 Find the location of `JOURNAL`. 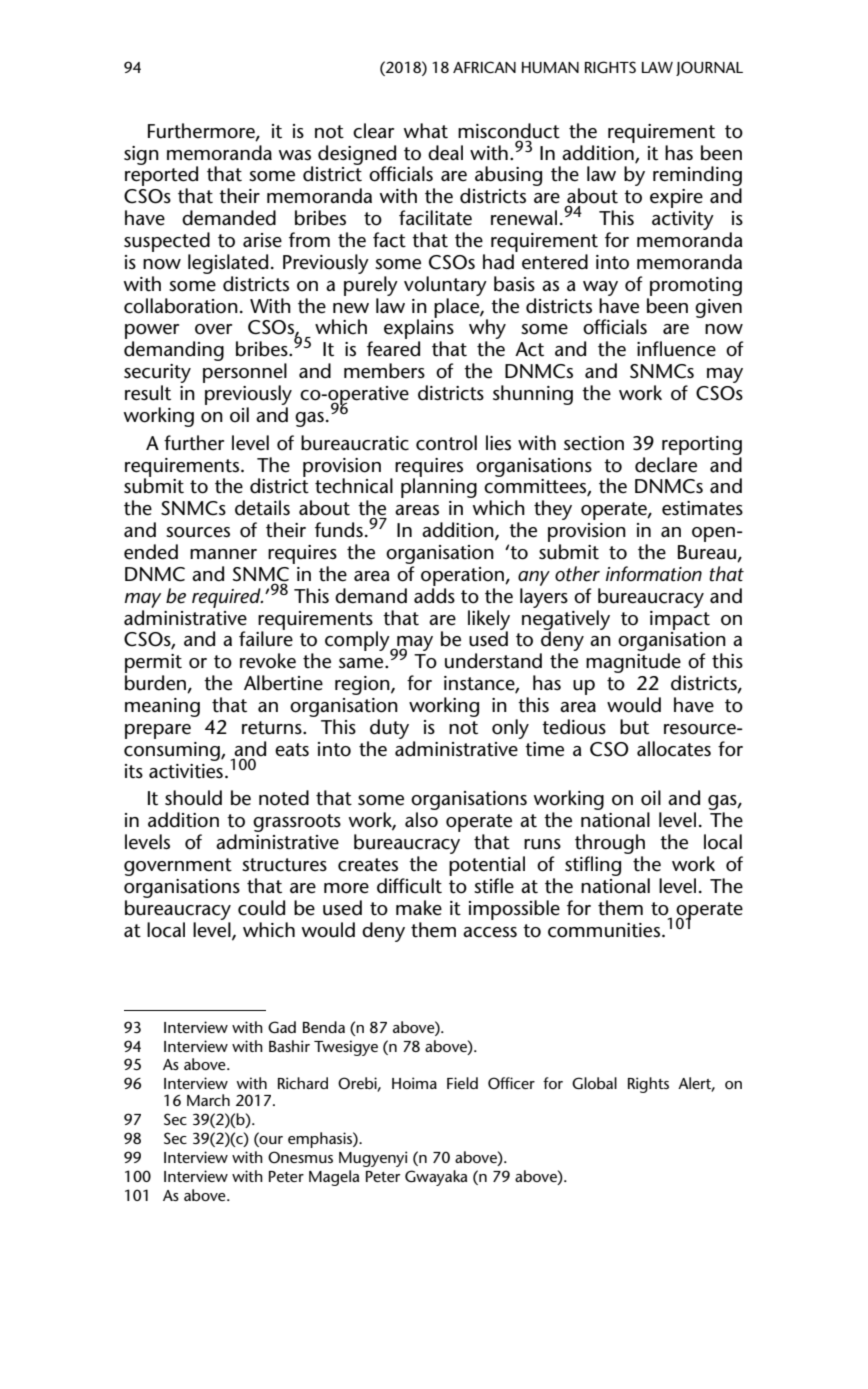

JOURNAL is located at coordinates (709, 68).
